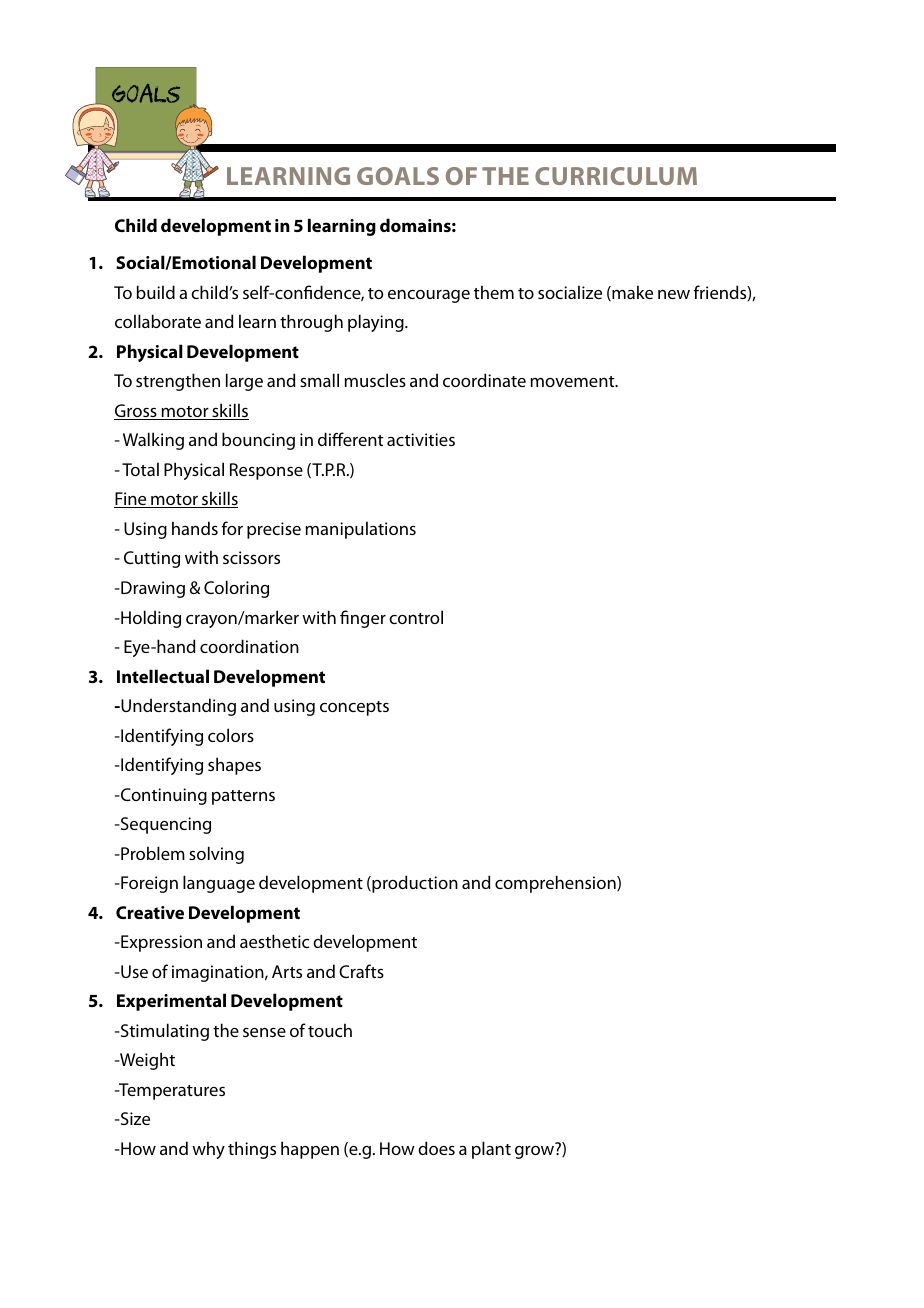  I want to click on control, so click(416, 617).
